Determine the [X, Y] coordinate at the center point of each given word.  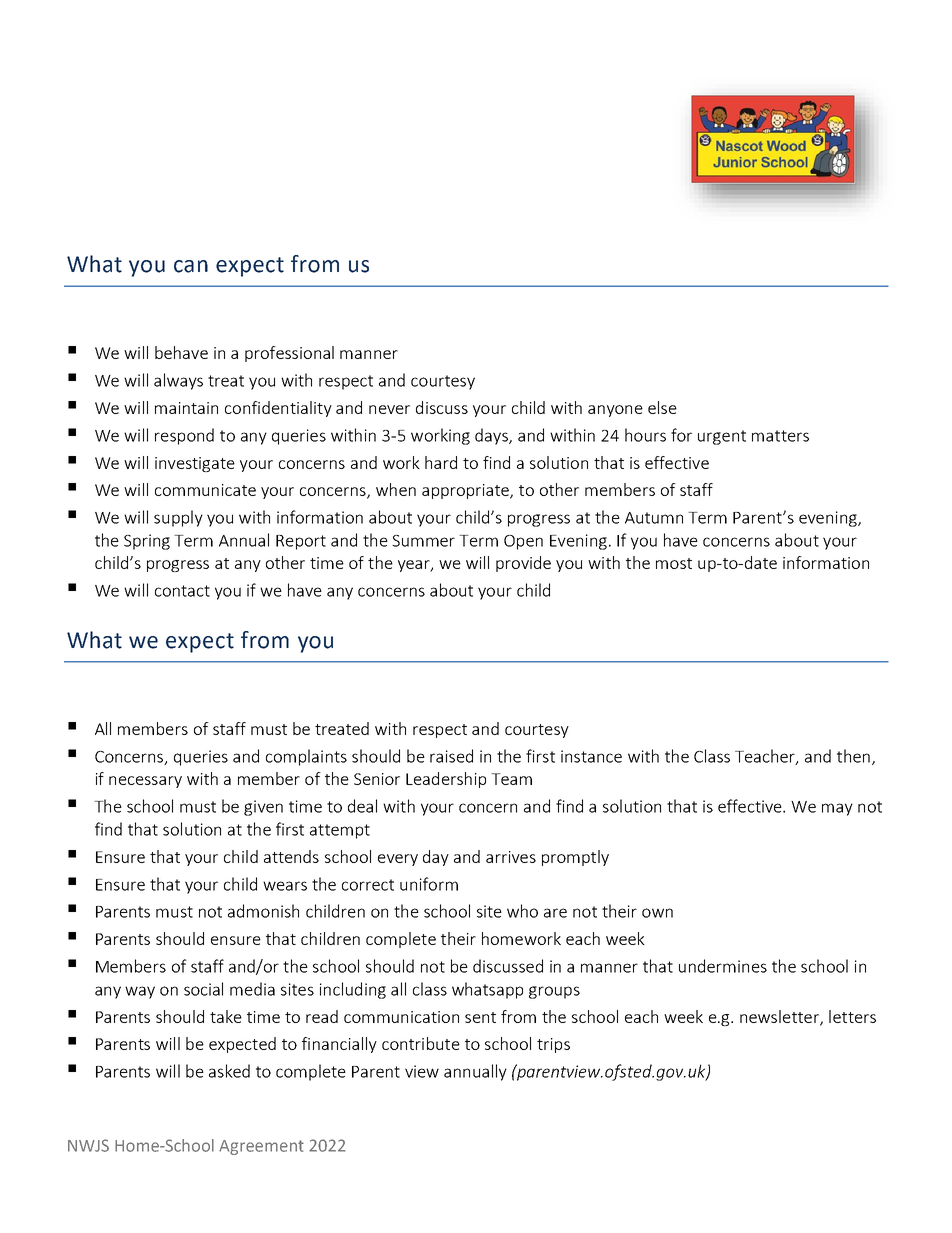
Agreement [261, 1147]
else [662, 407]
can [191, 266]
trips [553, 1045]
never [389, 409]
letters [852, 1016]
